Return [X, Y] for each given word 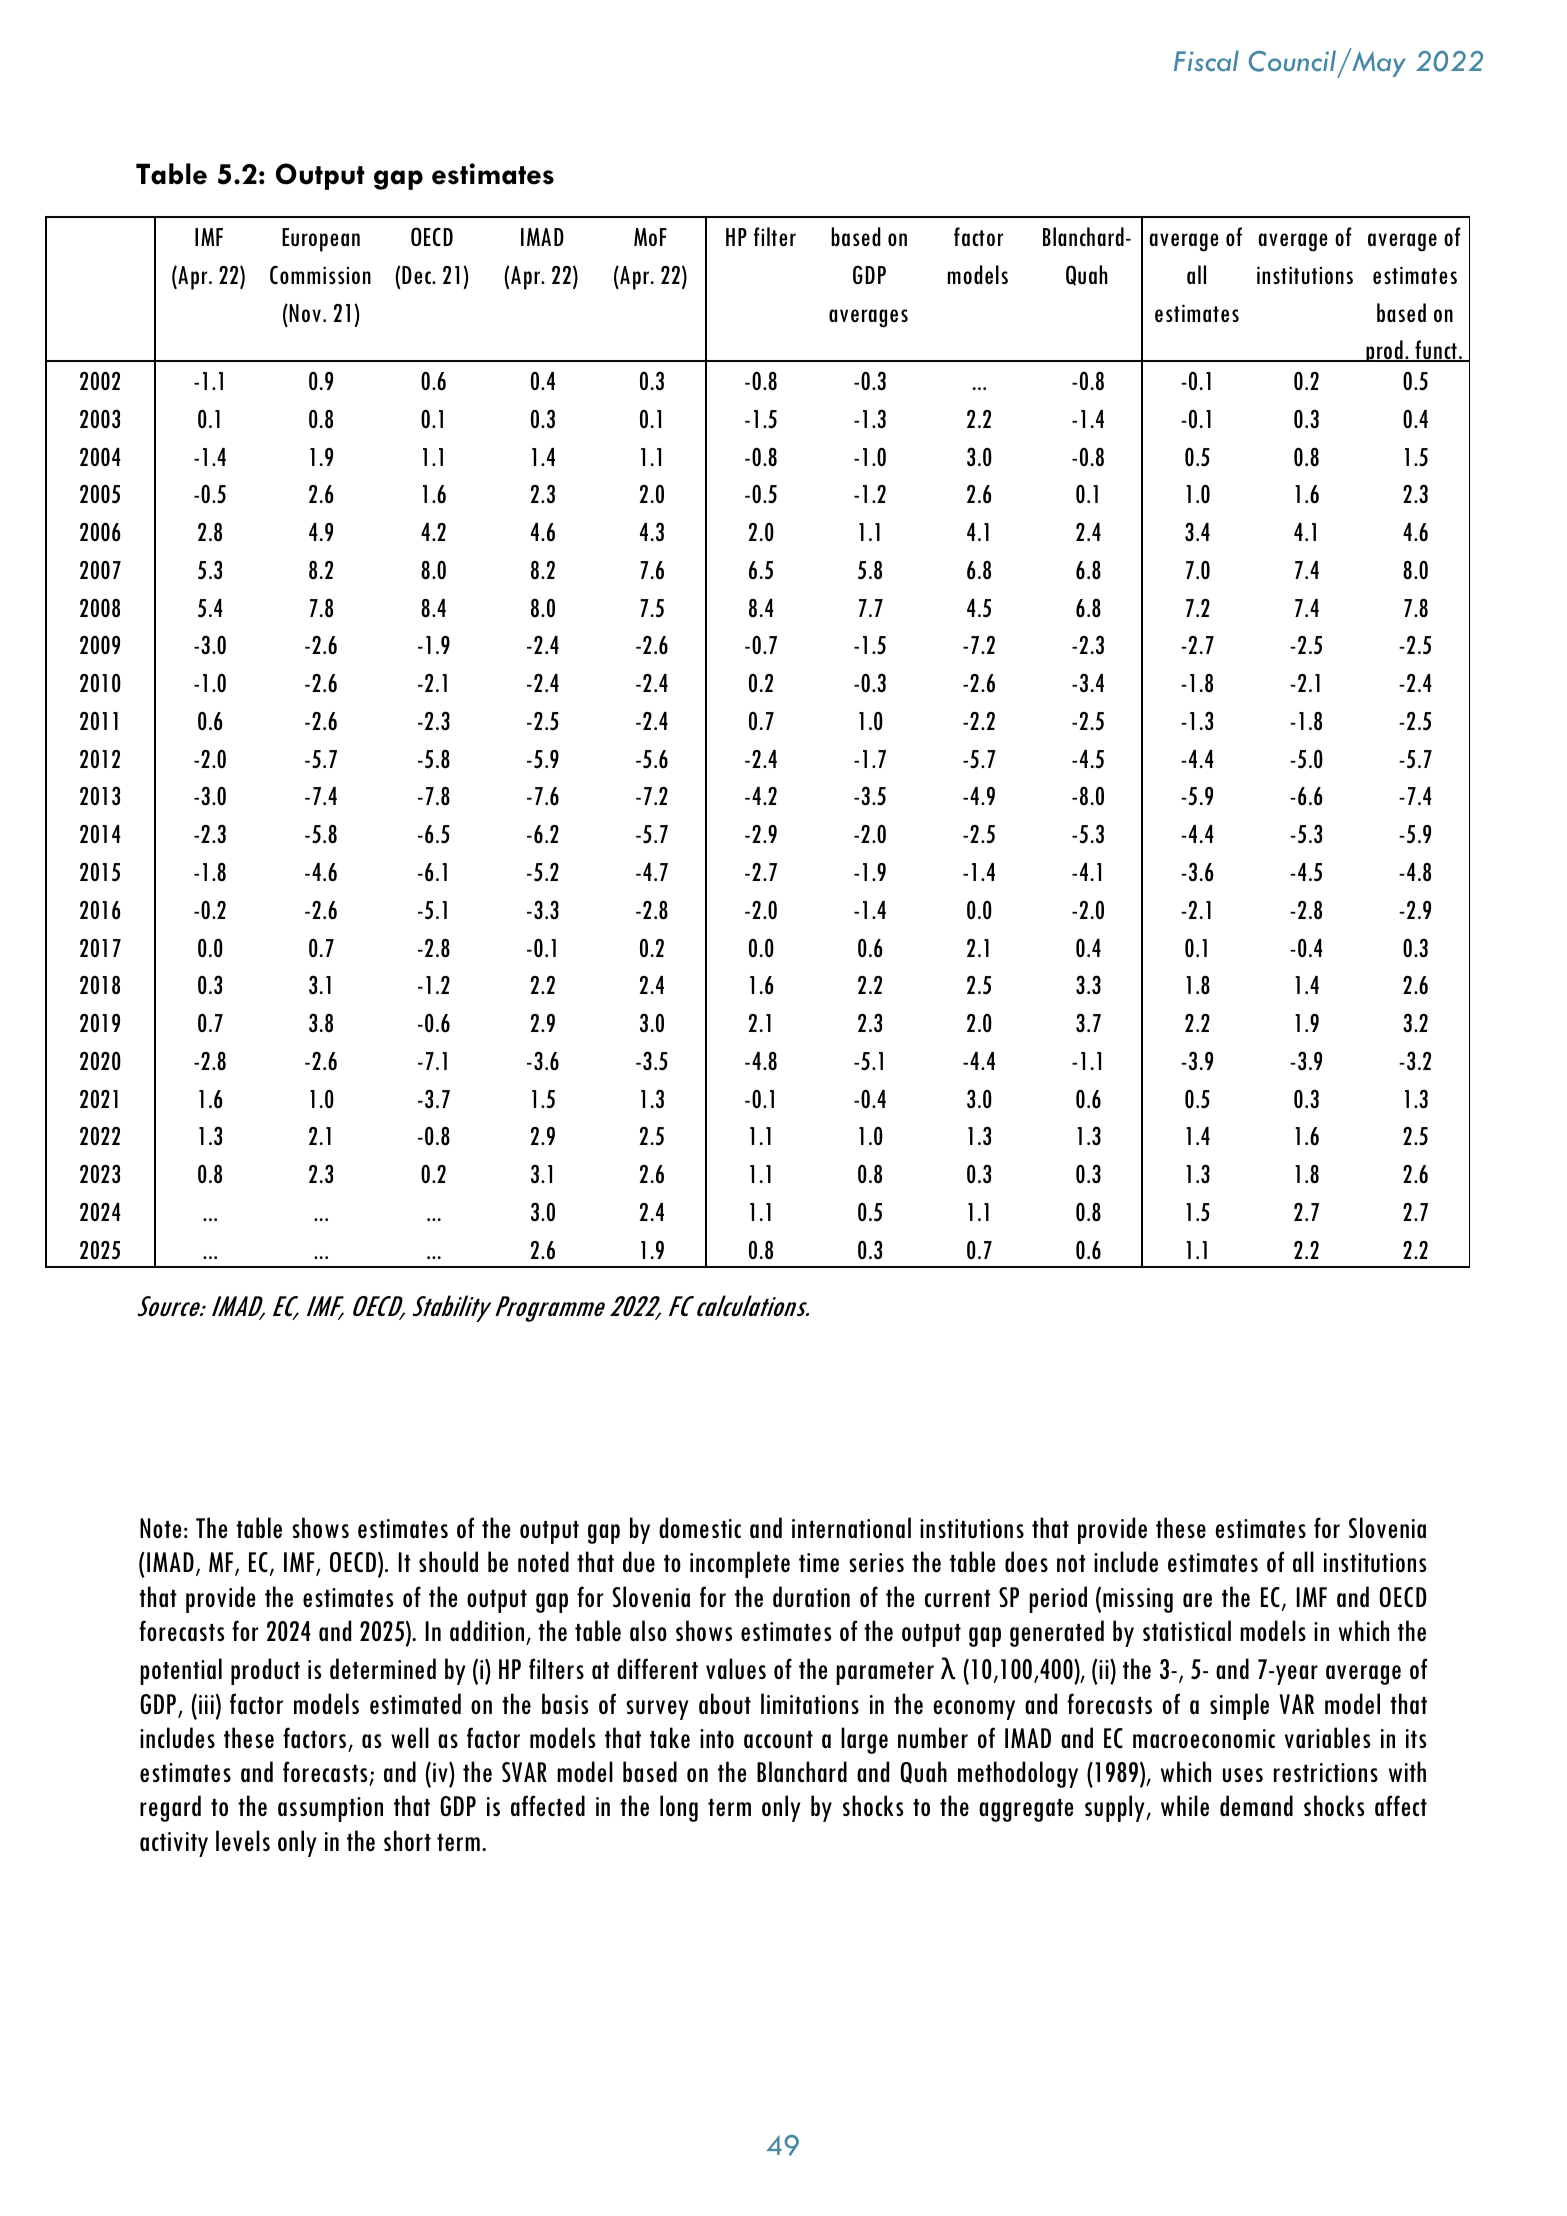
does [1026, 1561]
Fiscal [1206, 60]
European [321, 240]
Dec [417, 275]
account [778, 1739]
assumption [330, 1809]
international [851, 1527]
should [448, 1561]
